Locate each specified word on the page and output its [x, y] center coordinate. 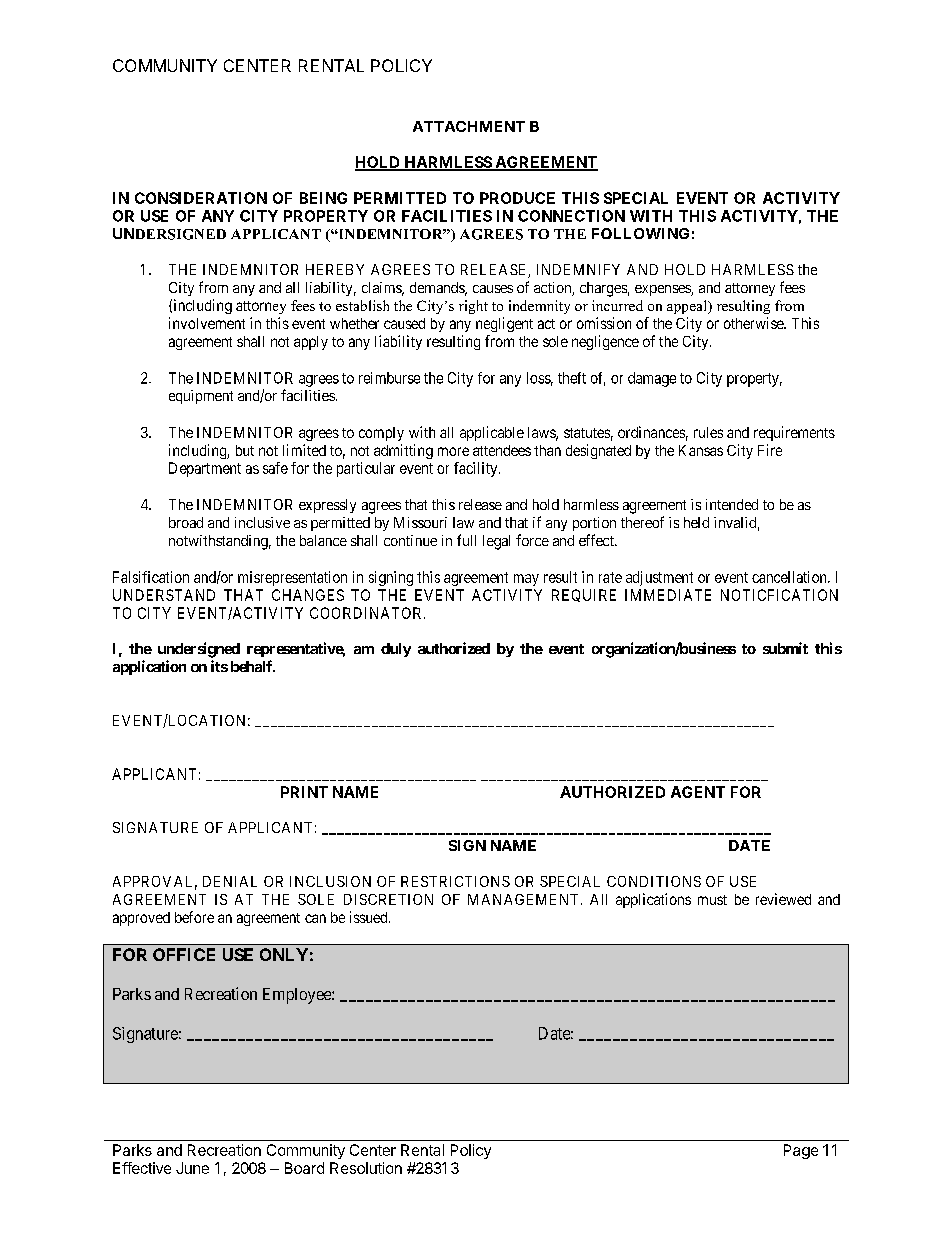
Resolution [366, 1168]
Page [801, 1151]
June [192, 1168]
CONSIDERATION [201, 198]
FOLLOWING [640, 233]
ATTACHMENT [469, 126]
